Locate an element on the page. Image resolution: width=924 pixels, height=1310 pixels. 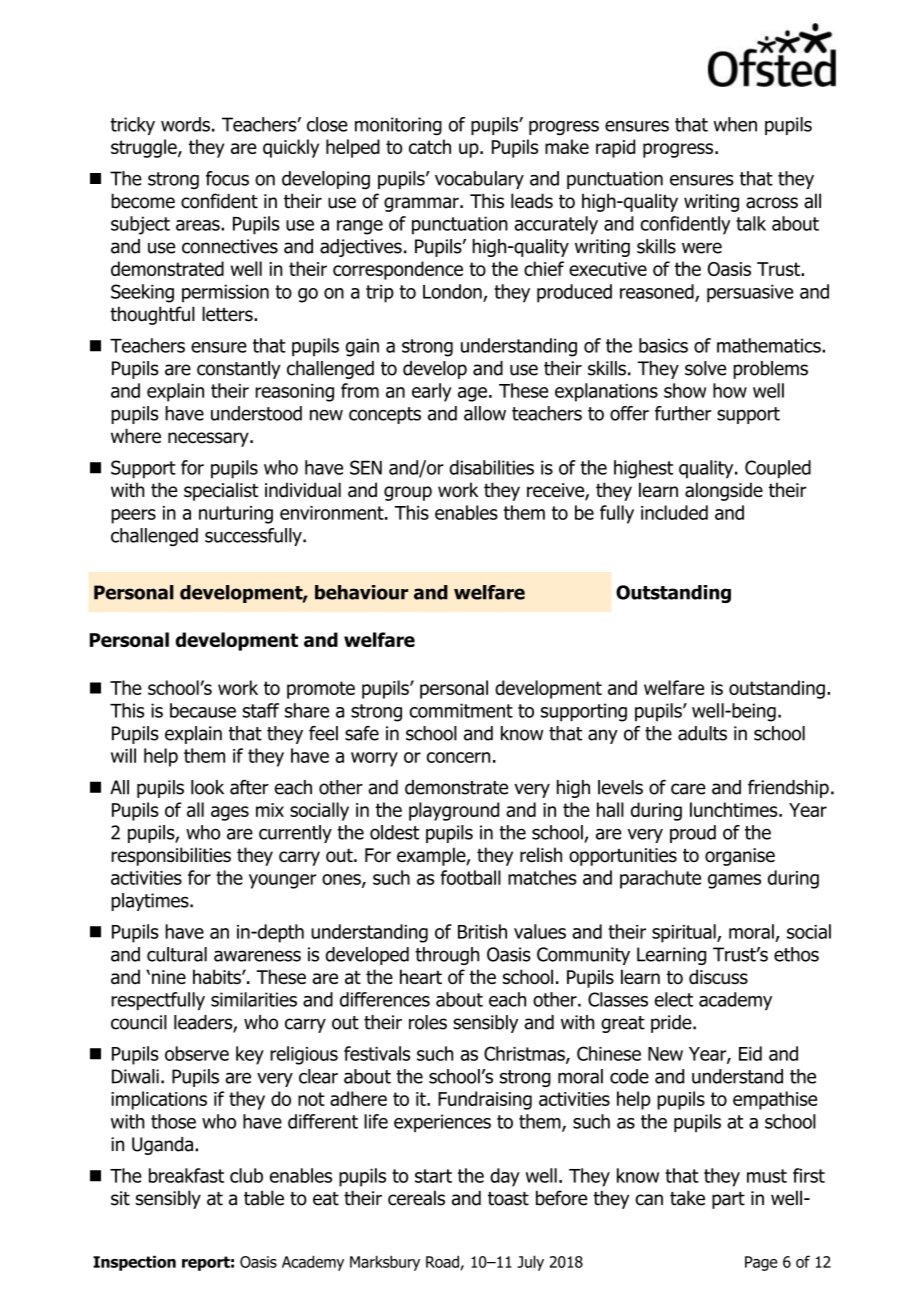
commitment is located at coordinates (461, 710).
